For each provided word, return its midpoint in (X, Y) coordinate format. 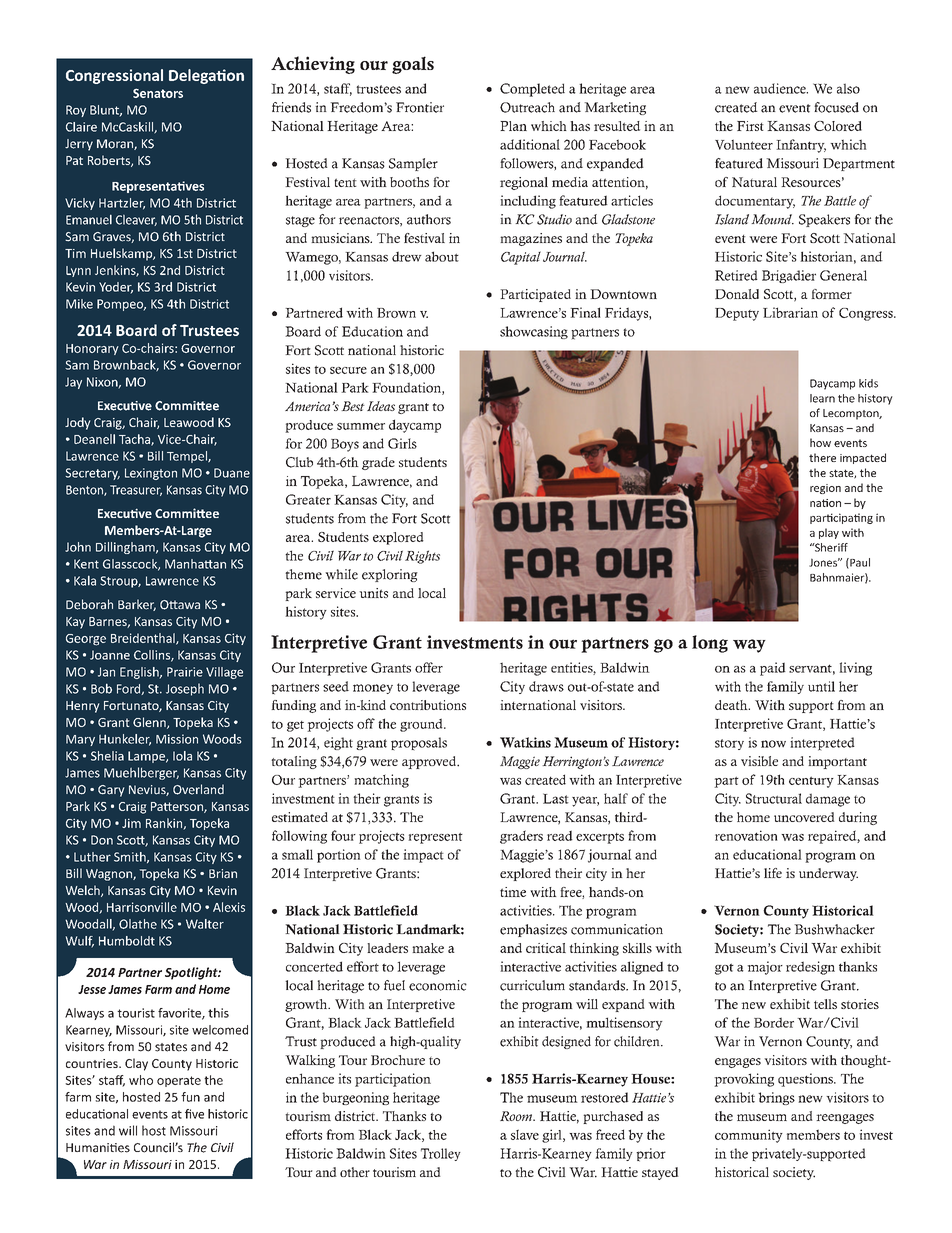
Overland (198, 789)
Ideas (381, 406)
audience (781, 88)
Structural (774, 798)
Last (556, 798)
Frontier (420, 107)
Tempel (188, 457)
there (822, 457)
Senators (158, 93)
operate (179, 1081)
